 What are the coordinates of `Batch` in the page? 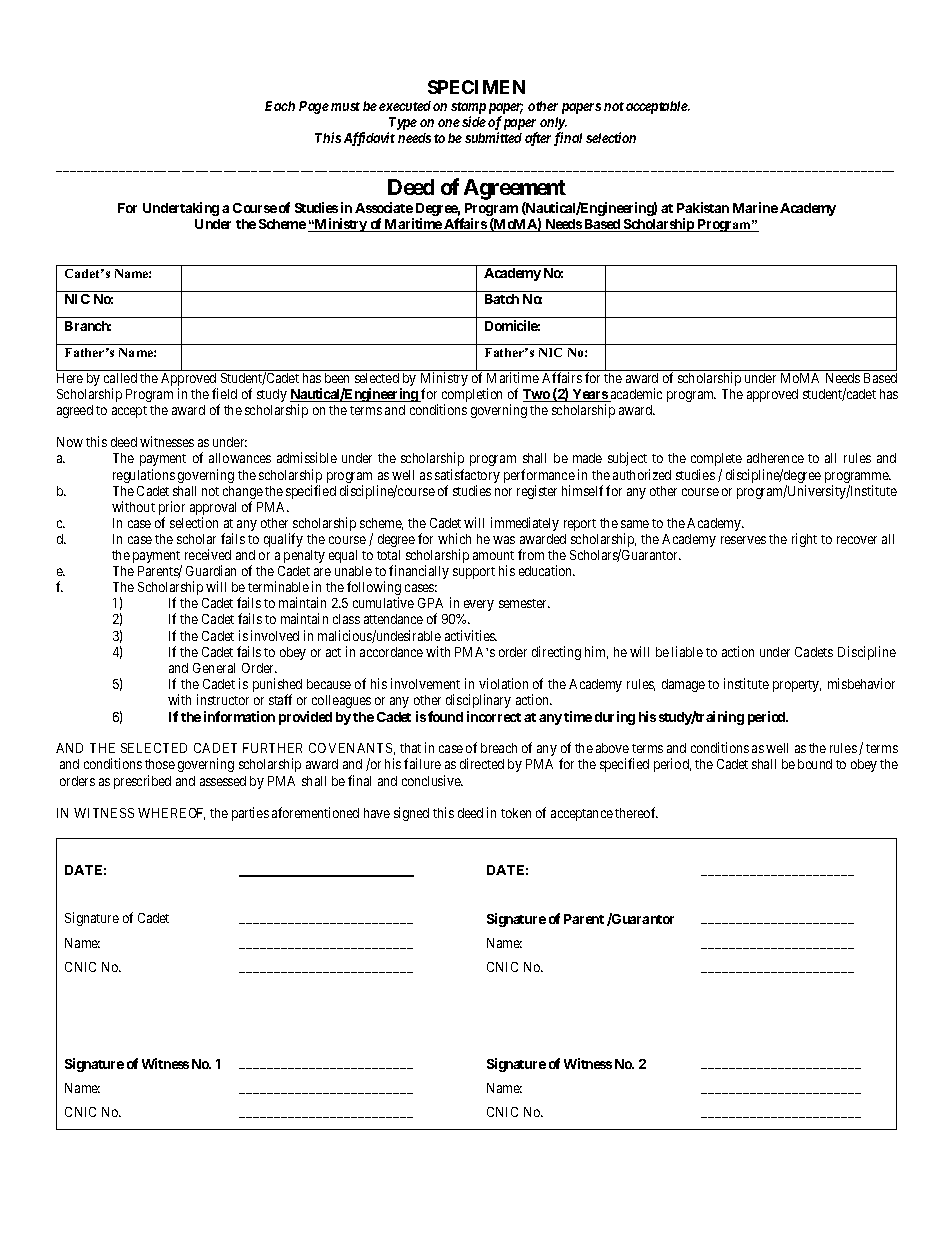 It's located at (502, 299).
